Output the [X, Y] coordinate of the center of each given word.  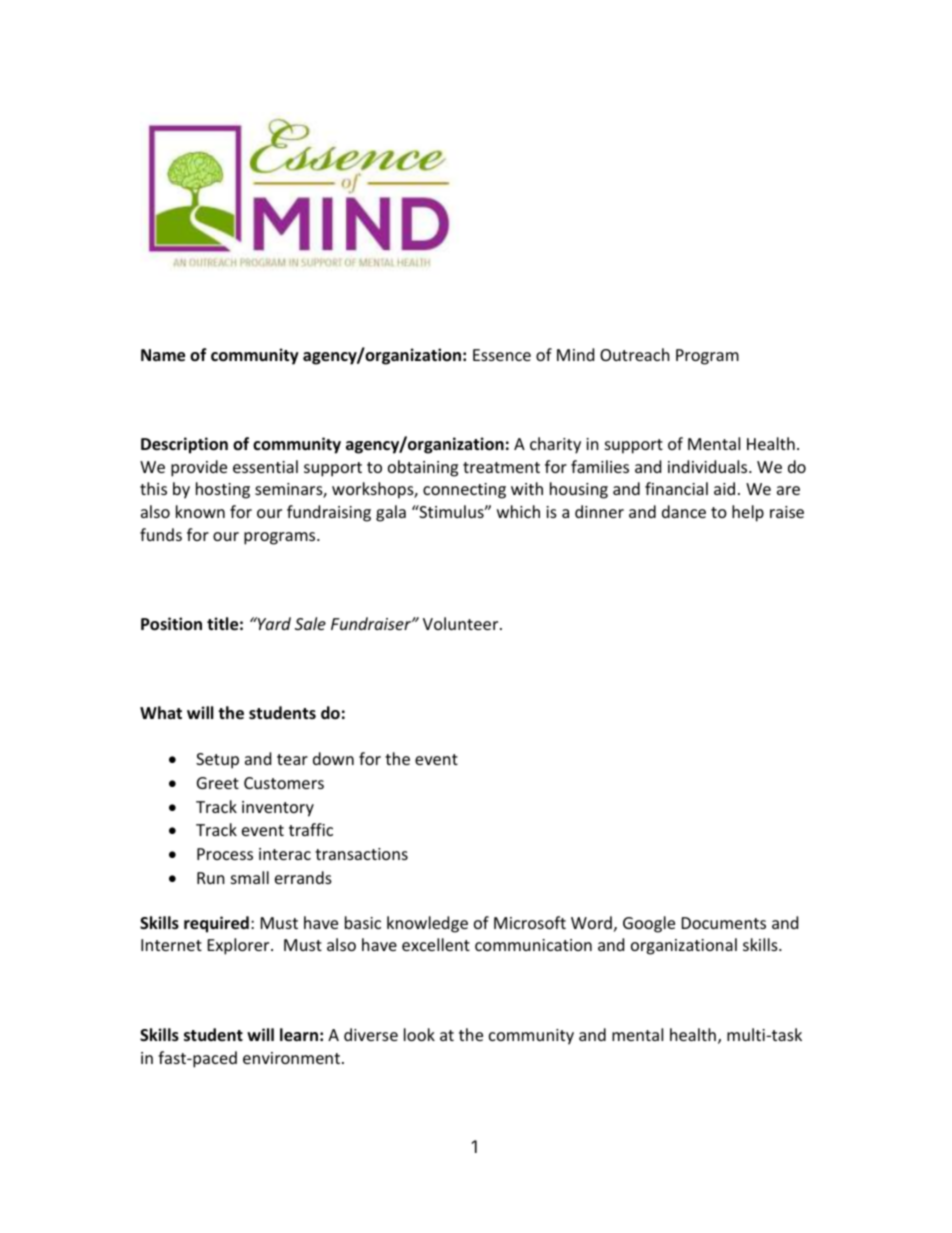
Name [163, 355]
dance [684, 511]
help [748, 513]
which [518, 511]
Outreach [635, 354]
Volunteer [462, 623]
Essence [502, 355]
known [200, 511]
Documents [724, 923]
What [161, 712]
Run [211, 878]
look [419, 1034]
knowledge [427, 924]
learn [299, 1035]
